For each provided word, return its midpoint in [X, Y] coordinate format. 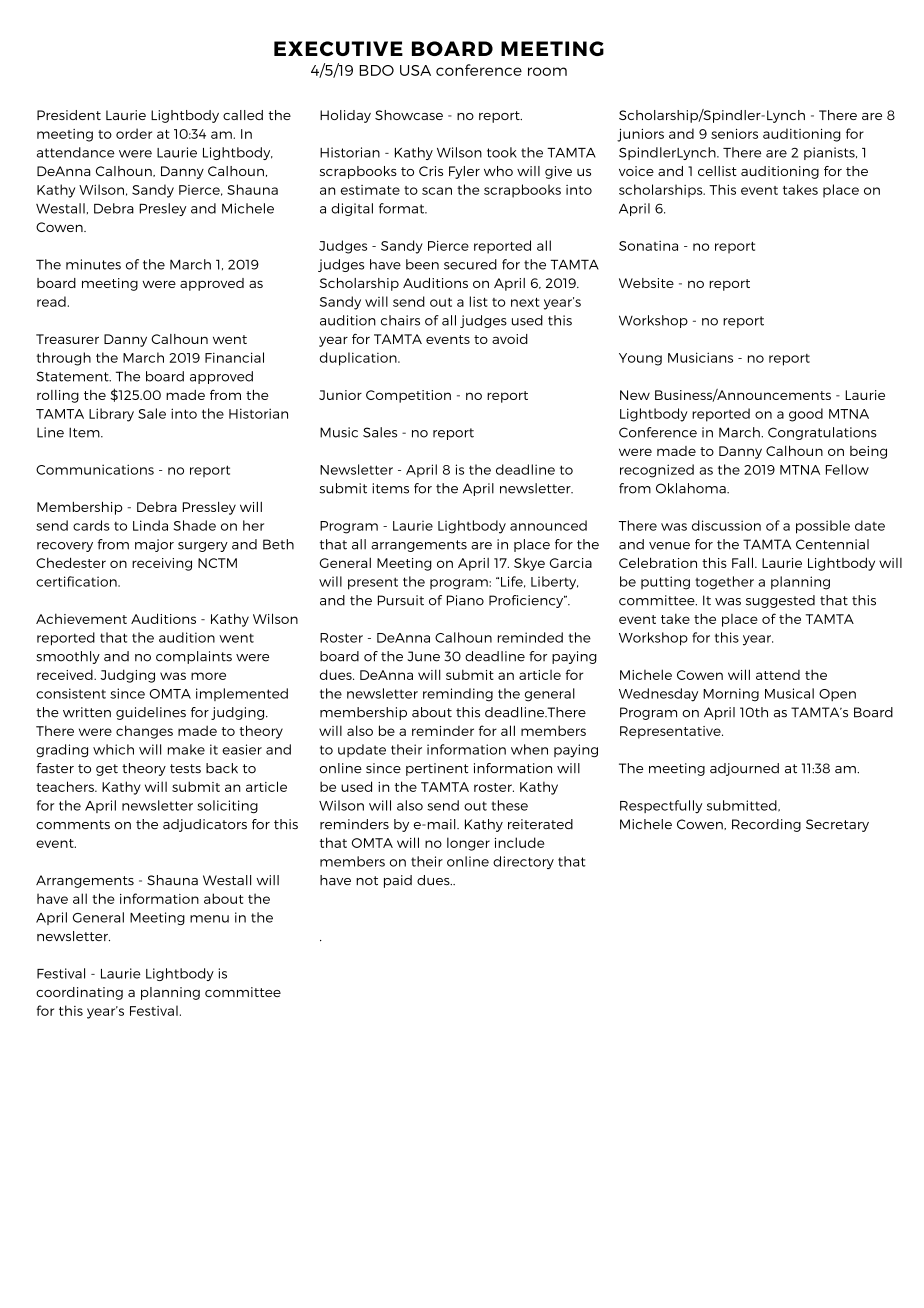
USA [415, 70]
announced [548, 525]
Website [646, 283]
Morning [731, 695]
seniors [734, 134]
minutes [93, 264]
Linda [150, 525]
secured [470, 264]
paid [398, 881]
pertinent [437, 769]
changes [144, 732]
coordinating [79, 993]
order [134, 133]
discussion [726, 525]
